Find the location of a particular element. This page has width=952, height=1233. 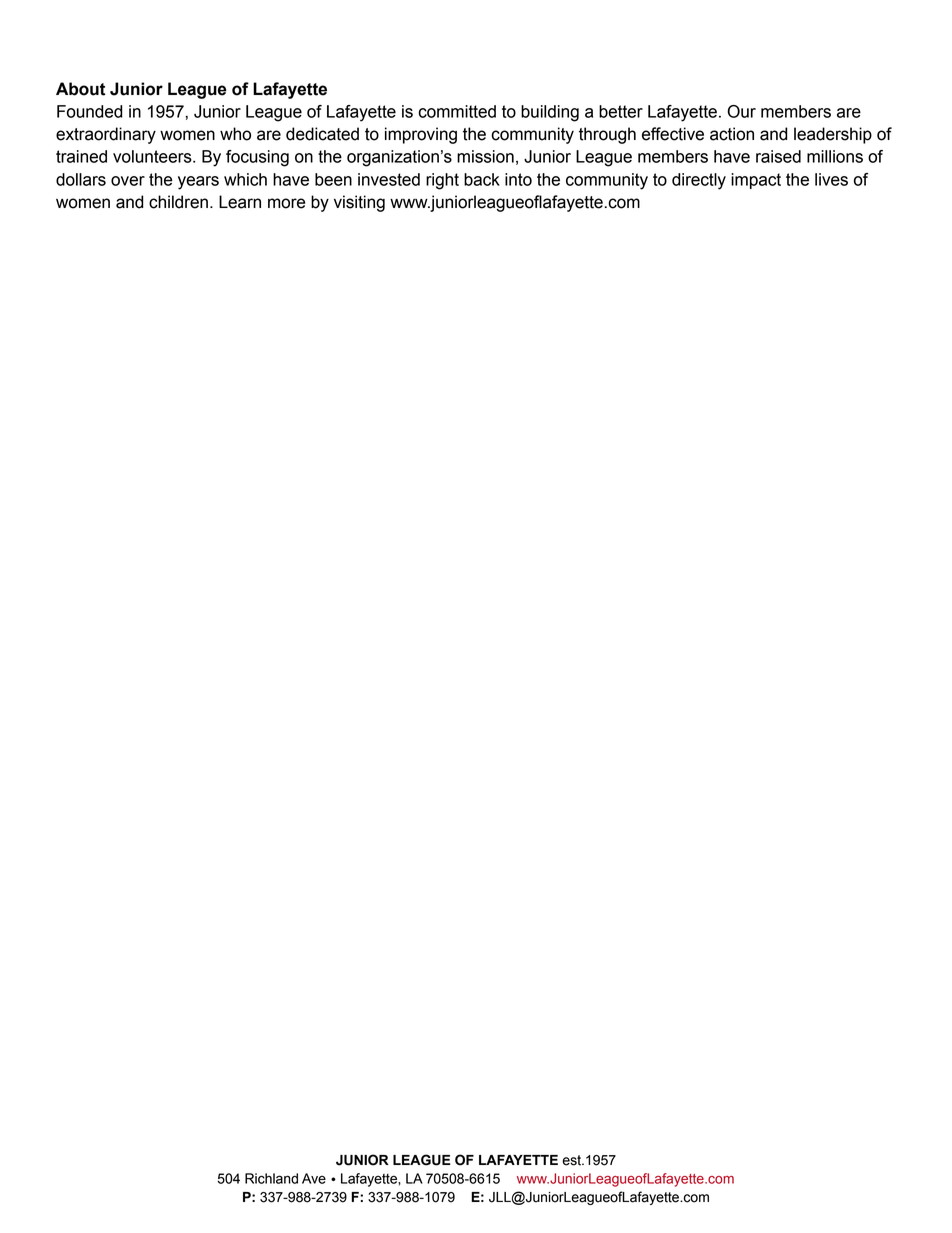

committed is located at coordinates (457, 111).
